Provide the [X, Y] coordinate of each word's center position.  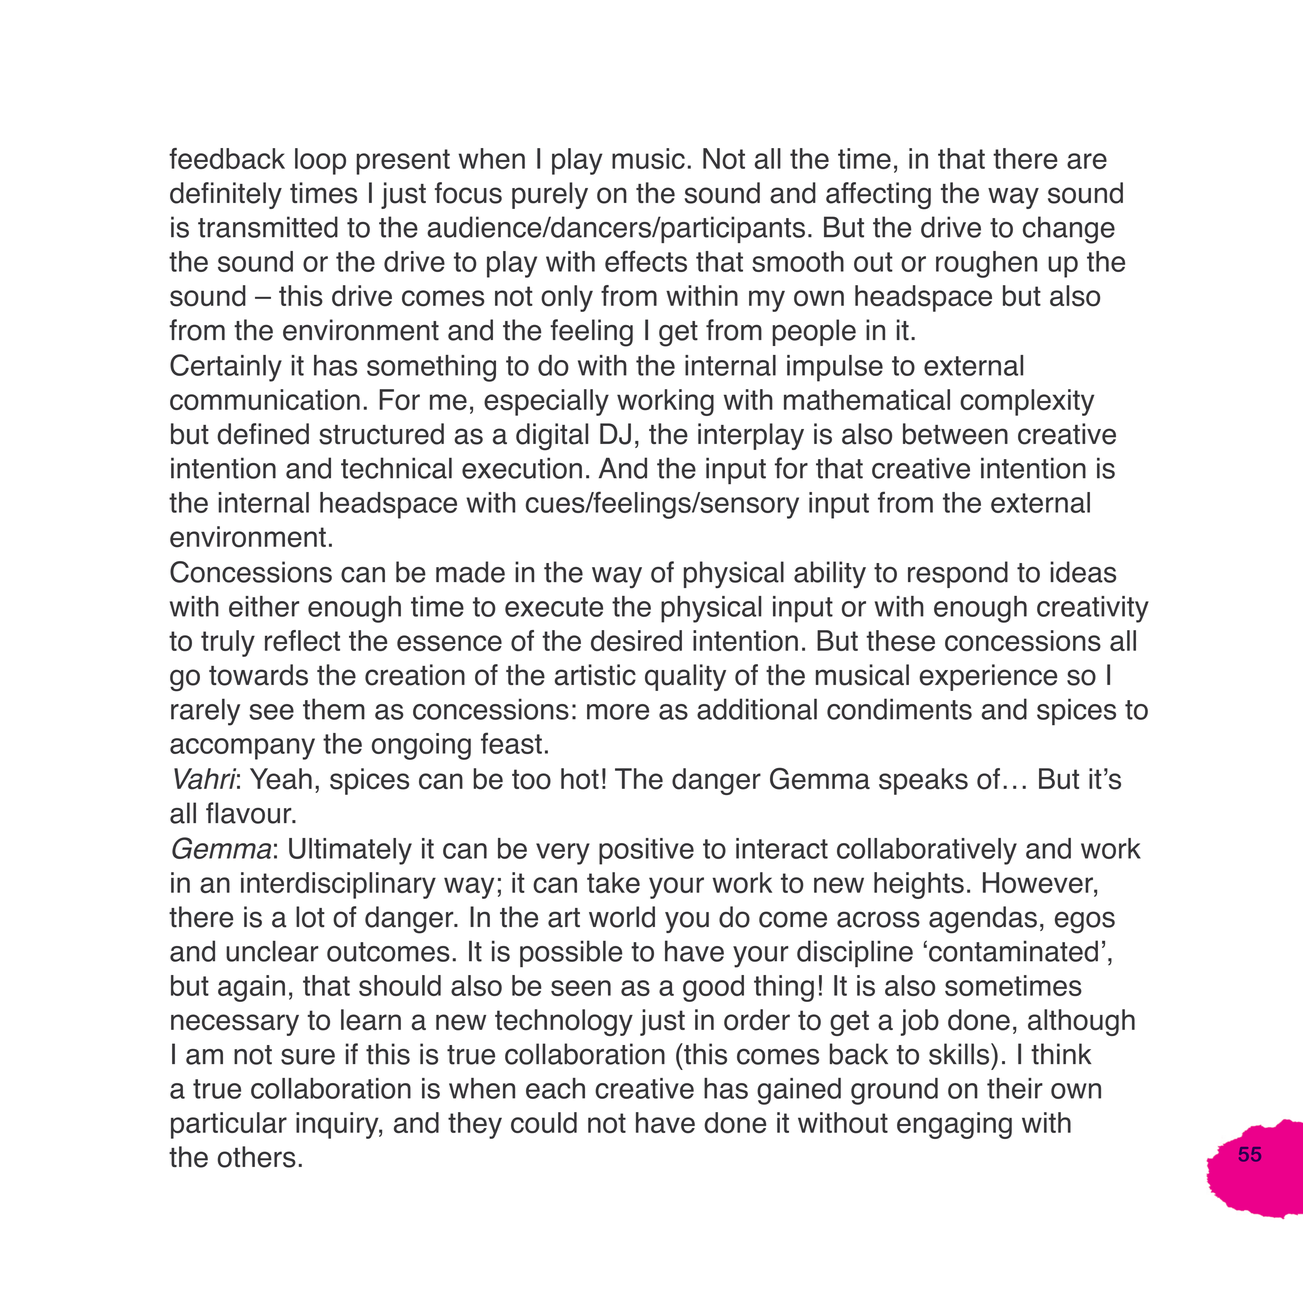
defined [263, 434]
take [613, 882]
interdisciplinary [338, 885]
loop [320, 161]
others [256, 1157]
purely [550, 195]
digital [552, 437]
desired [636, 641]
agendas [983, 920]
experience [988, 677]
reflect [302, 640]
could [544, 1122]
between [955, 434]
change [1069, 230]
